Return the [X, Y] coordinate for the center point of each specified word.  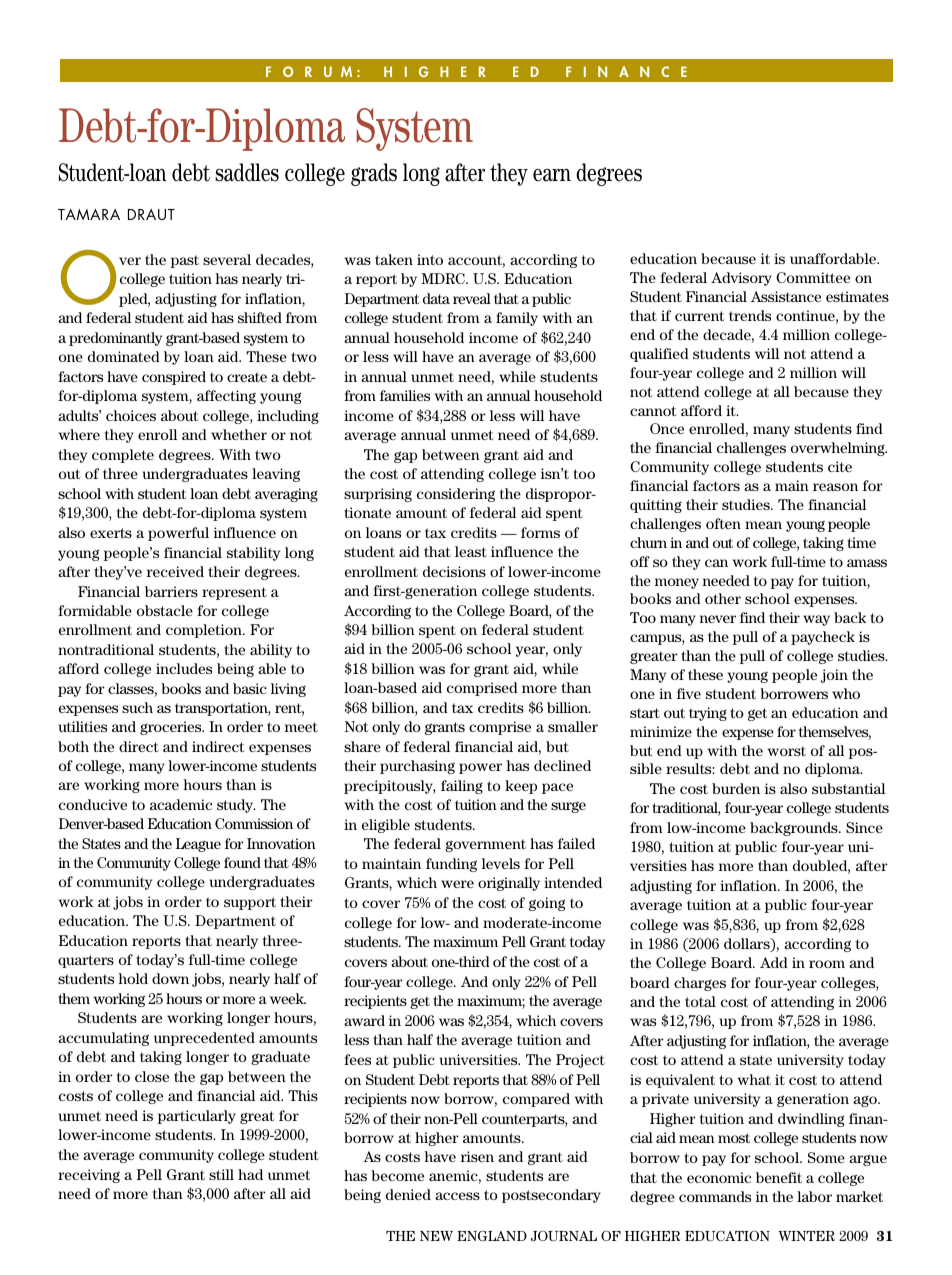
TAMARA [89, 214]
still [221, 1174]
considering [456, 495]
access [457, 1196]
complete [123, 456]
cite [840, 466]
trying [708, 714]
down [170, 978]
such [137, 707]
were [457, 884]
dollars [748, 945]
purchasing [417, 767]
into [430, 259]
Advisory [741, 279]
